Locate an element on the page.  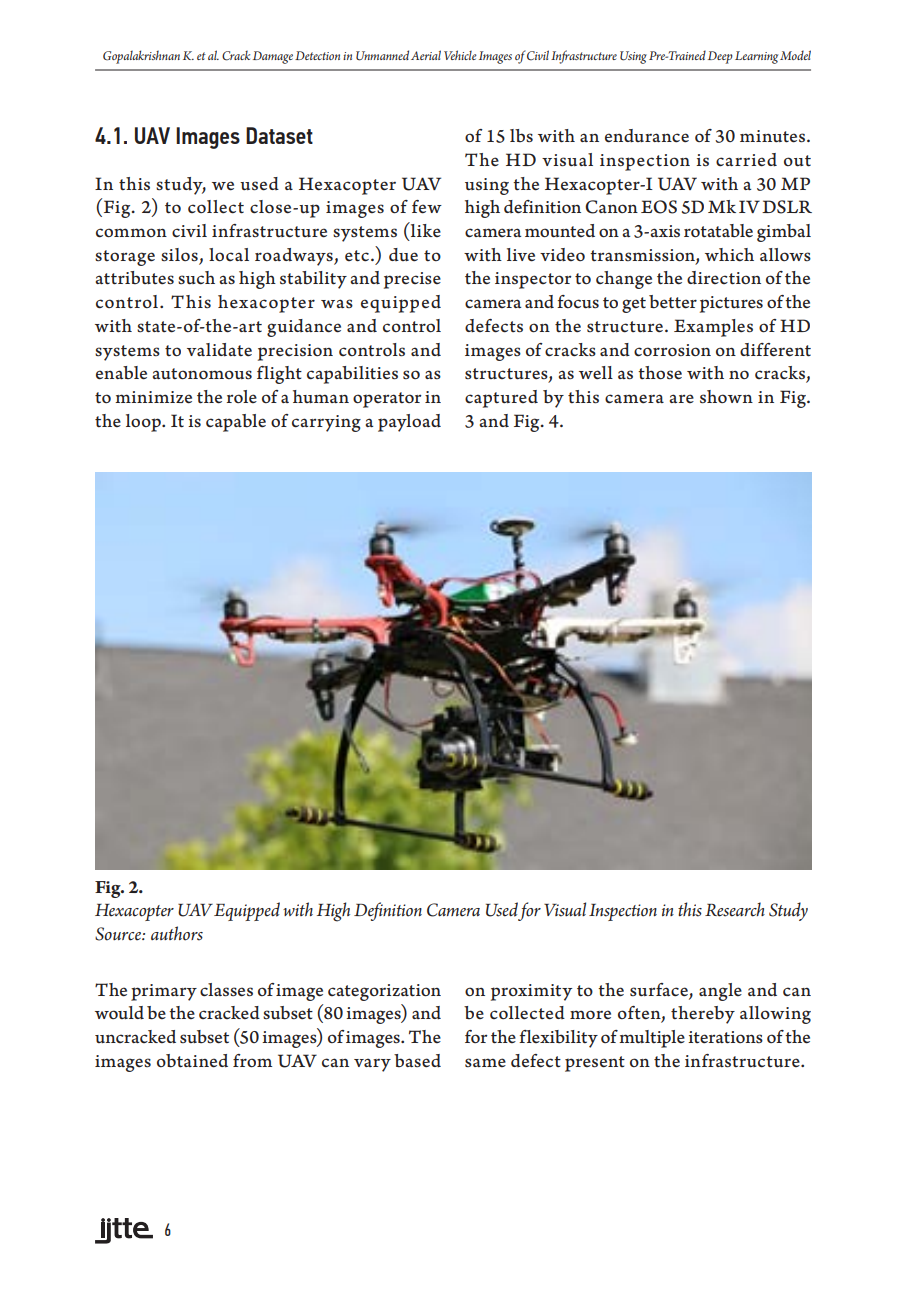
captured is located at coordinates (501, 399).
